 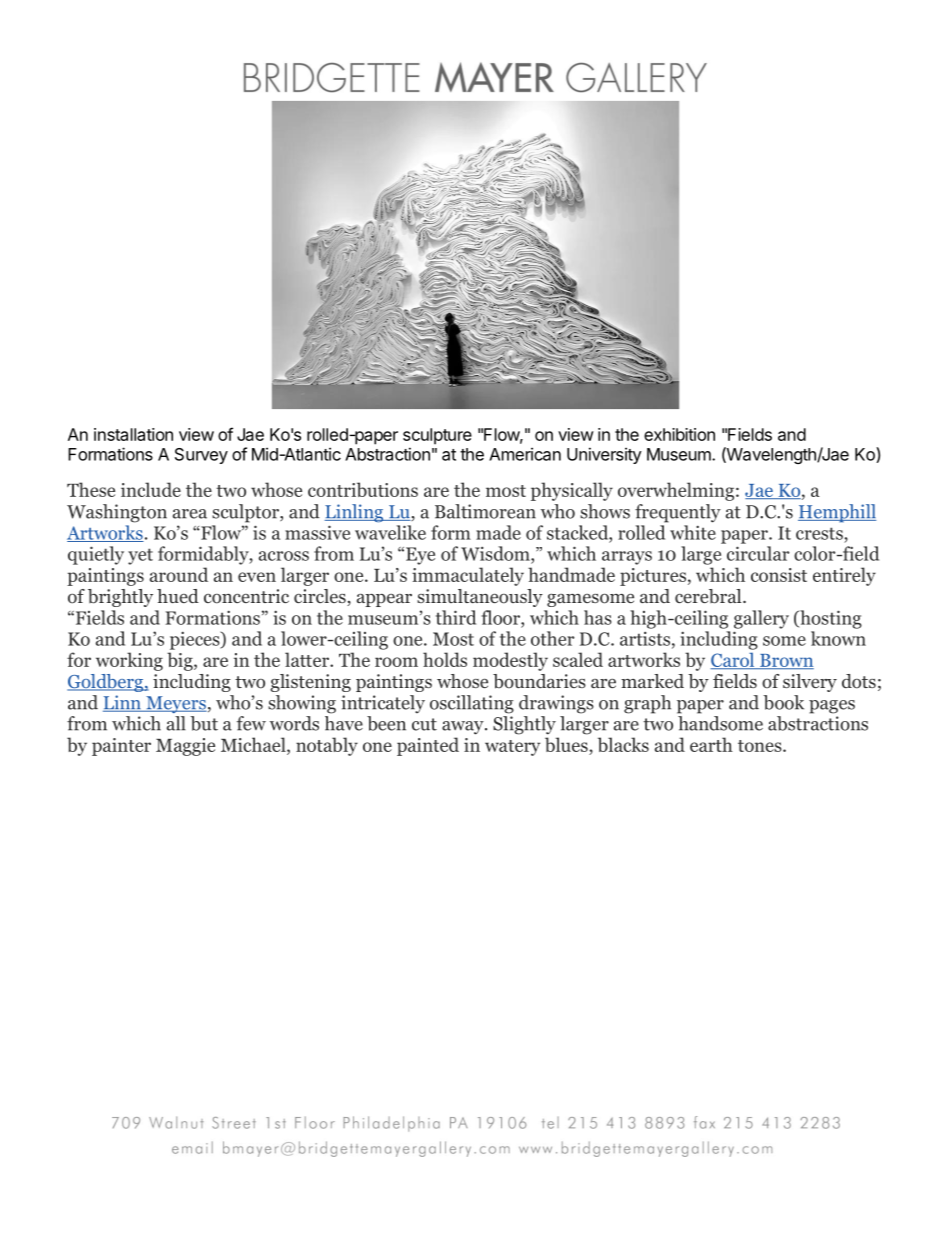 I want to click on Survey, so click(x=201, y=456).
